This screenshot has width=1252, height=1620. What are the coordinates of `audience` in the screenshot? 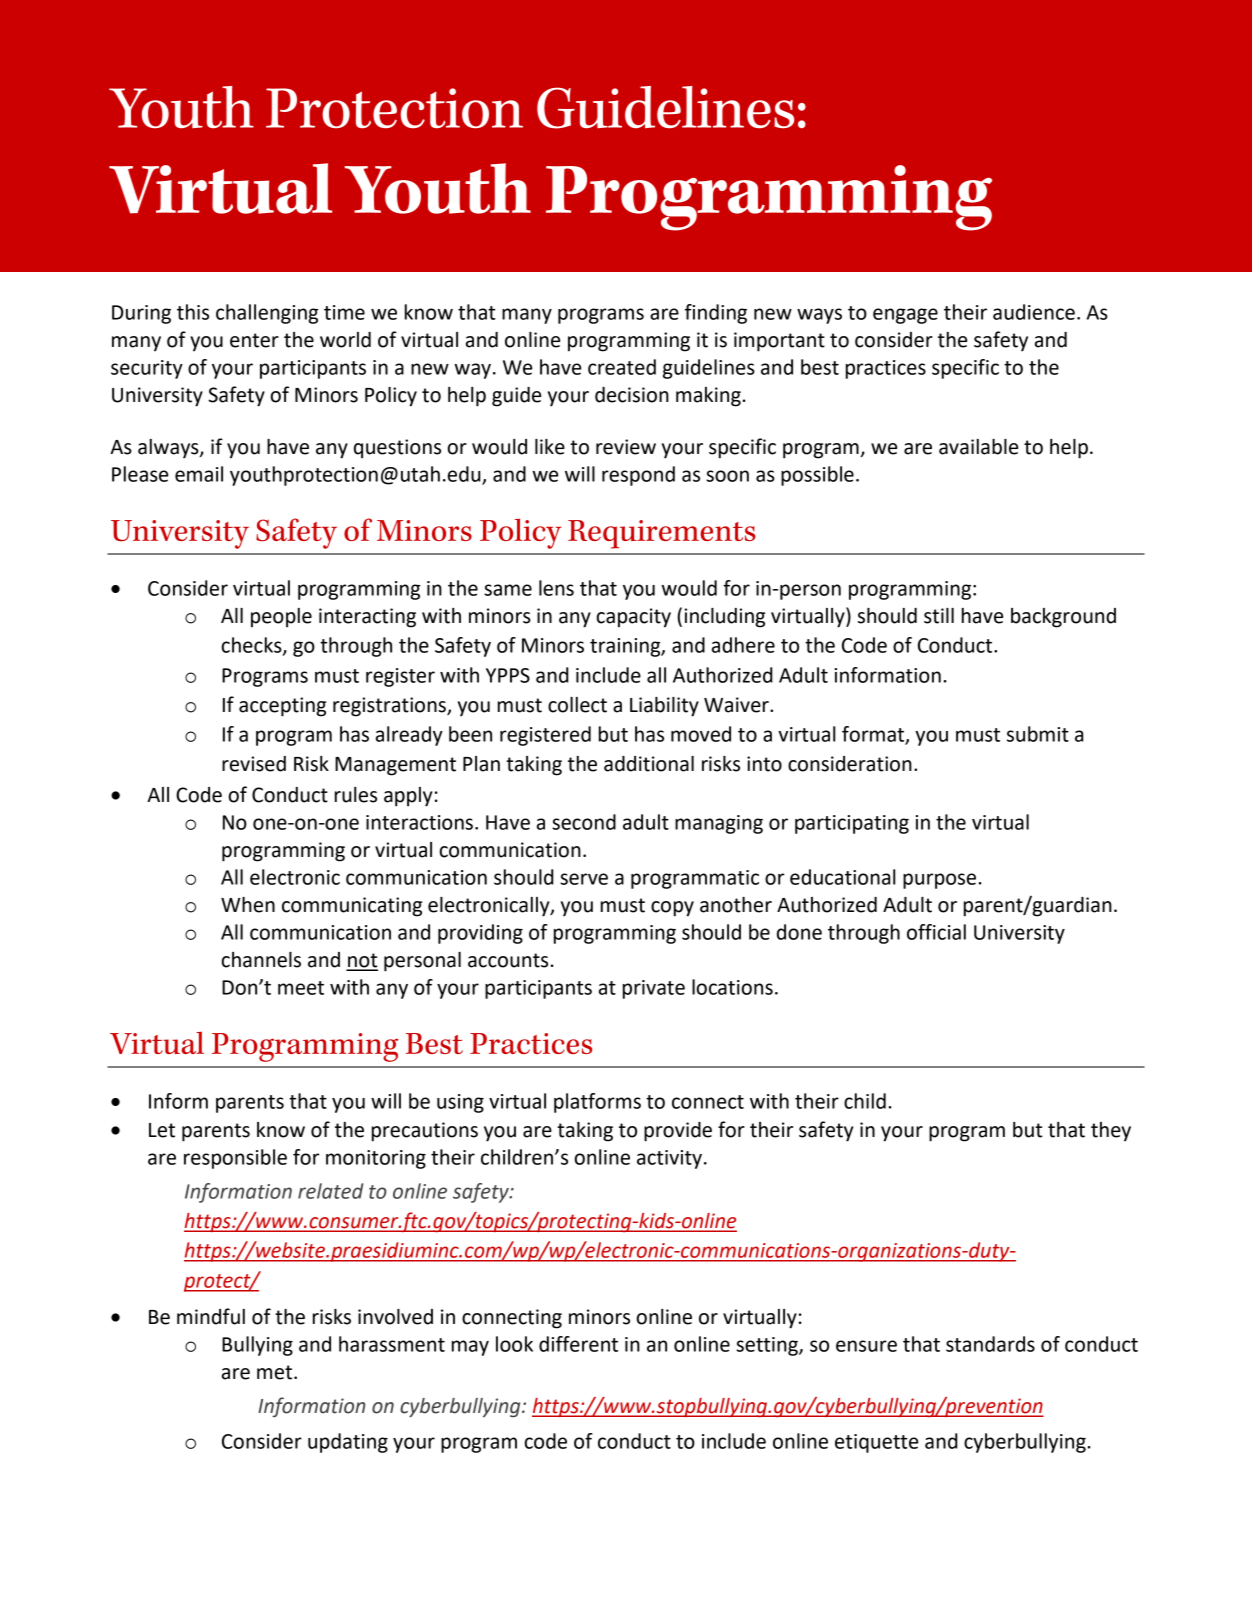 It's located at (1034, 312).
